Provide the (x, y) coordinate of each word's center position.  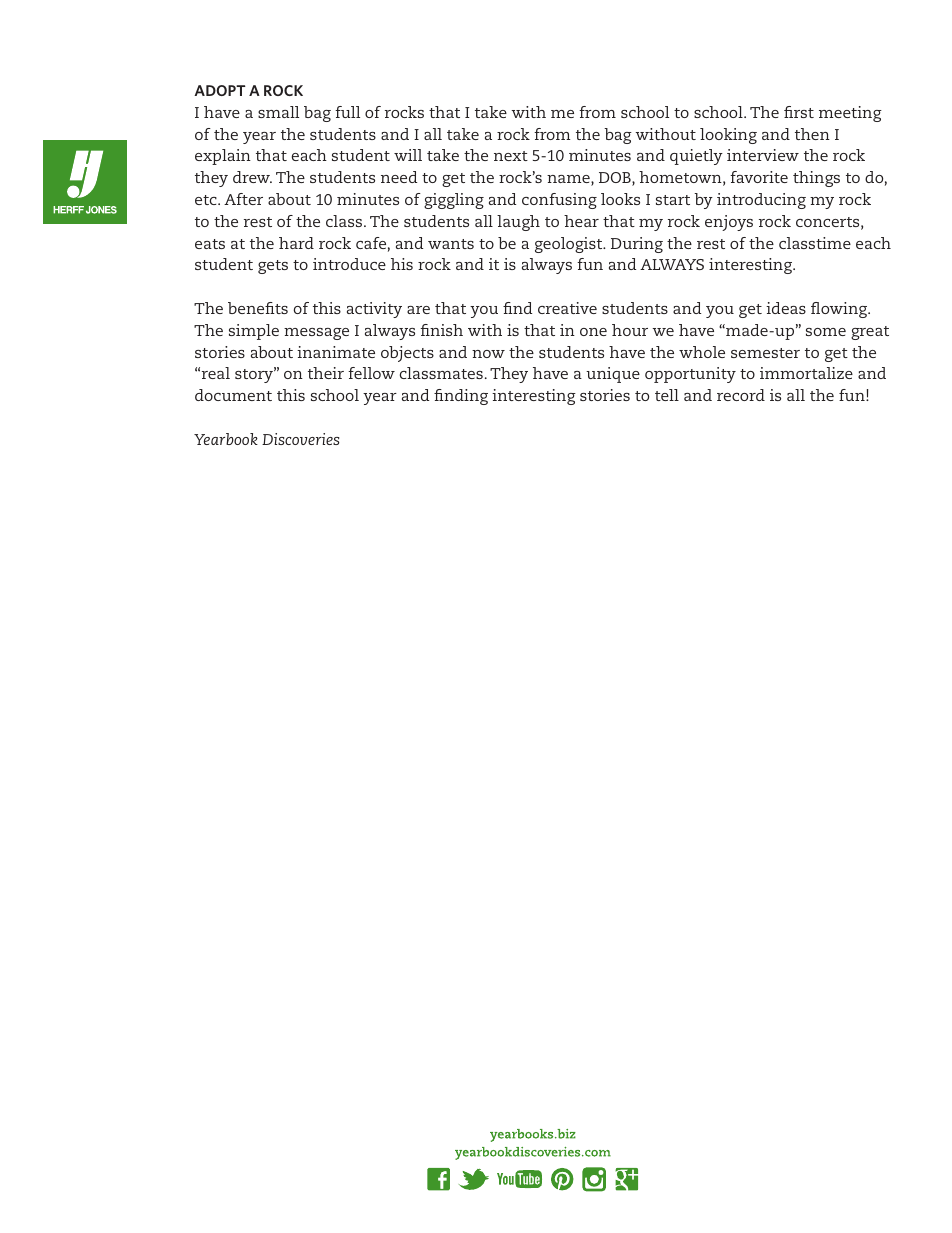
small (278, 112)
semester (765, 353)
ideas (786, 308)
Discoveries (300, 439)
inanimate (336, 352)
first (799, 112)
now (488, 354)
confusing (559, 201)
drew (252, 177)
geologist (570, 245)
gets (273, 267)
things (816, 179)
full (347, 112)
